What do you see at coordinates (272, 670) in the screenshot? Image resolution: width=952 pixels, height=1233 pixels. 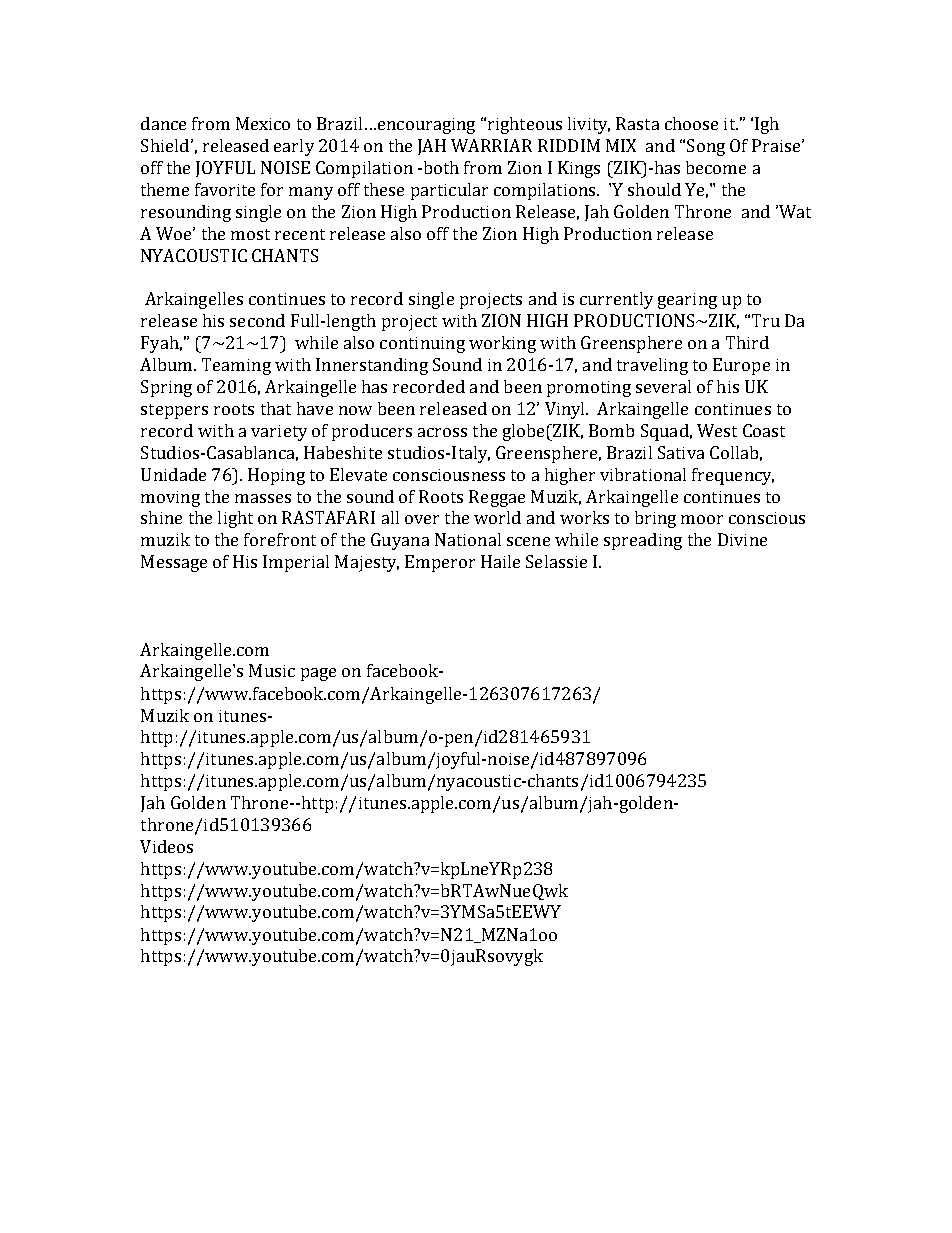 I see `Music` at bounding box center [272, 670].
